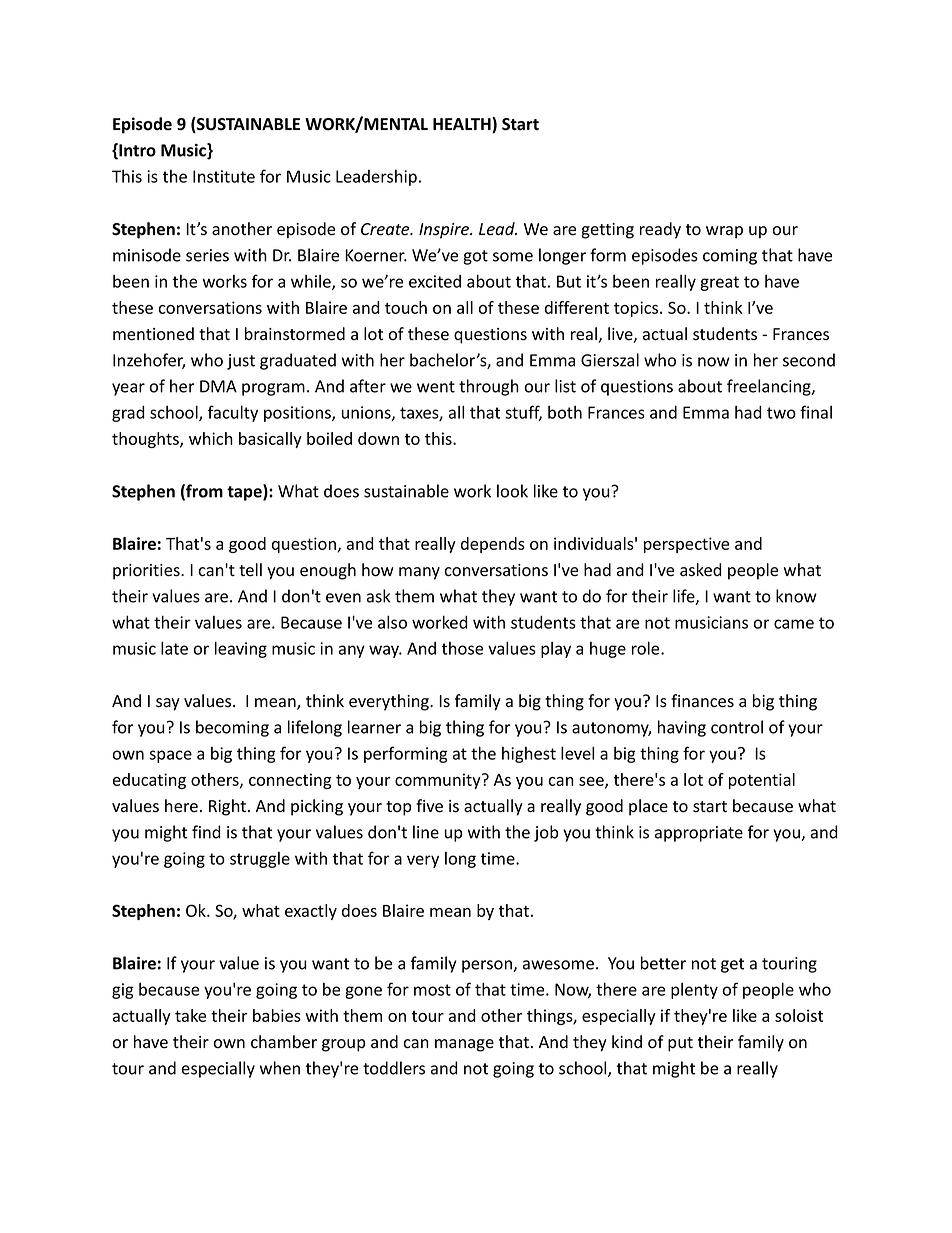  What do you see at coordinates (211, 438) in the screenshot?
I see `which` at bounding box center [211, 438].
